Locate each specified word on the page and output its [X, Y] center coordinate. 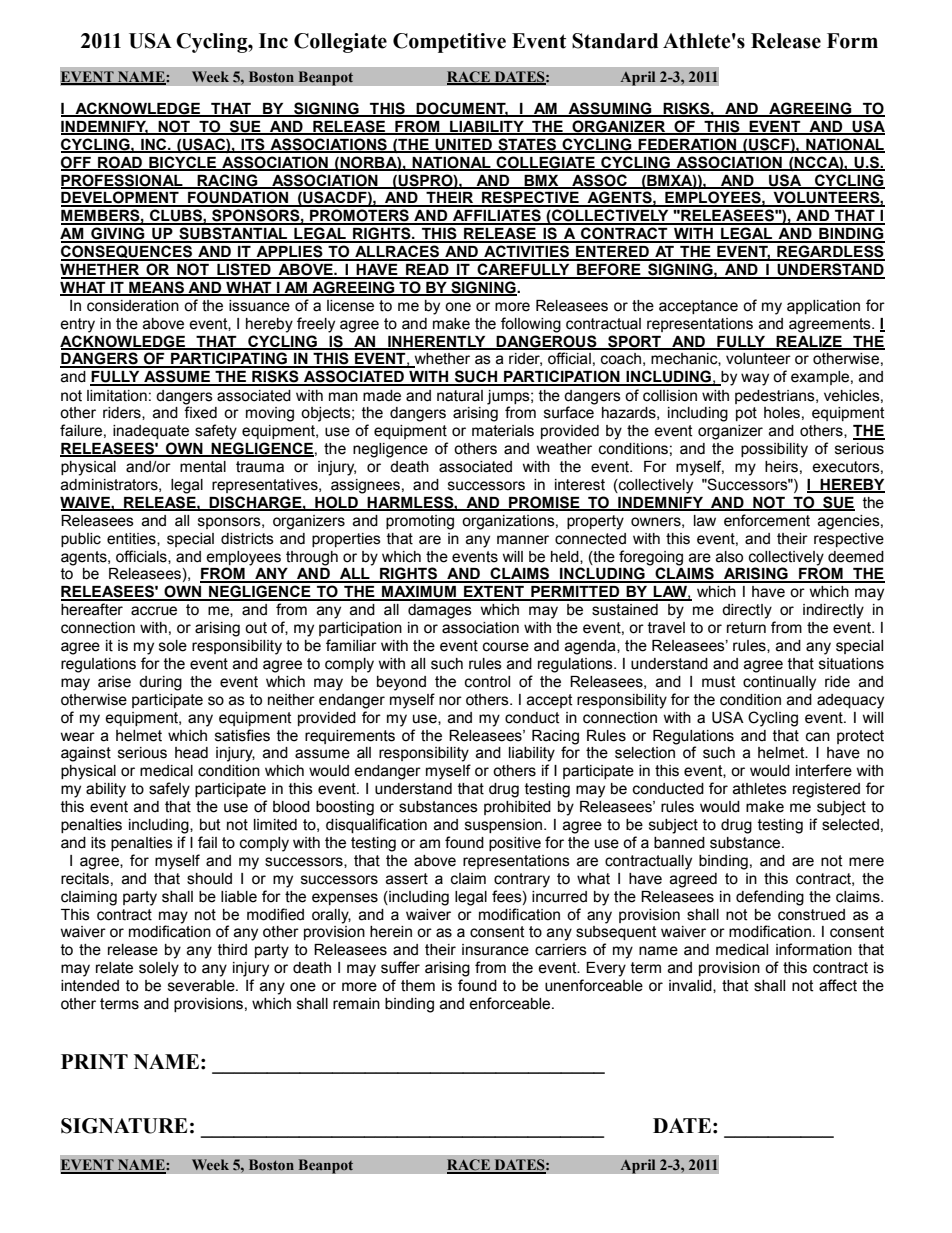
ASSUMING [610, 109]
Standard [615, 41]
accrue [154, 611]
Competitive [449, 43]
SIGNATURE [124, 1126]
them [418, 986]
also [729, 557]
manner [523, 540]
